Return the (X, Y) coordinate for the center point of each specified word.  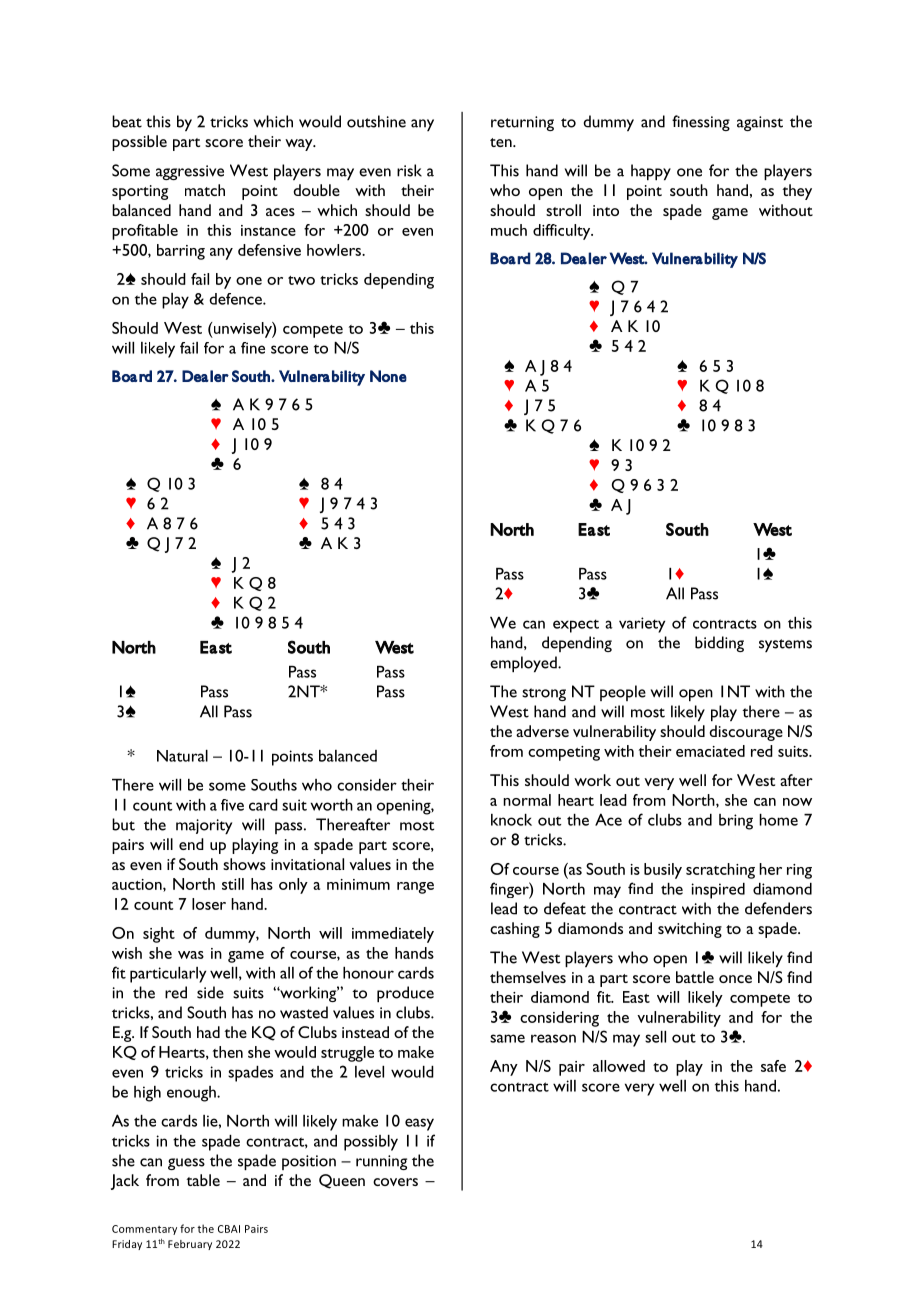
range (415, 888)
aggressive (190, 172)
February (190, 1245)
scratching (720, 871)
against (760, 123)
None (388, 376)
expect (576, 626)
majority (204, 826)
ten (502, 142)
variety (642, 625)
